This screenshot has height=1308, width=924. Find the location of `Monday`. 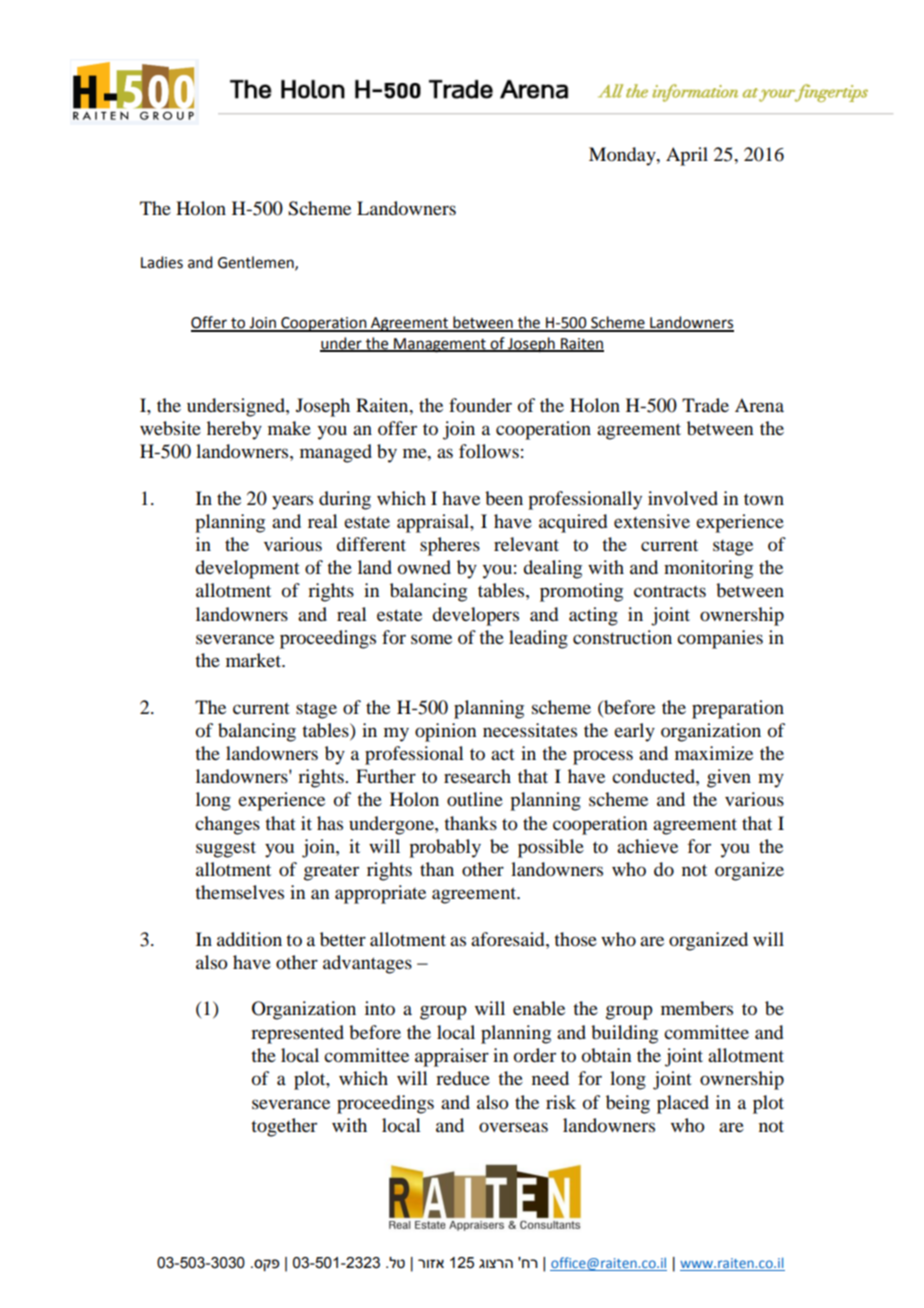

Monday is located at coordinates (623, 156).
